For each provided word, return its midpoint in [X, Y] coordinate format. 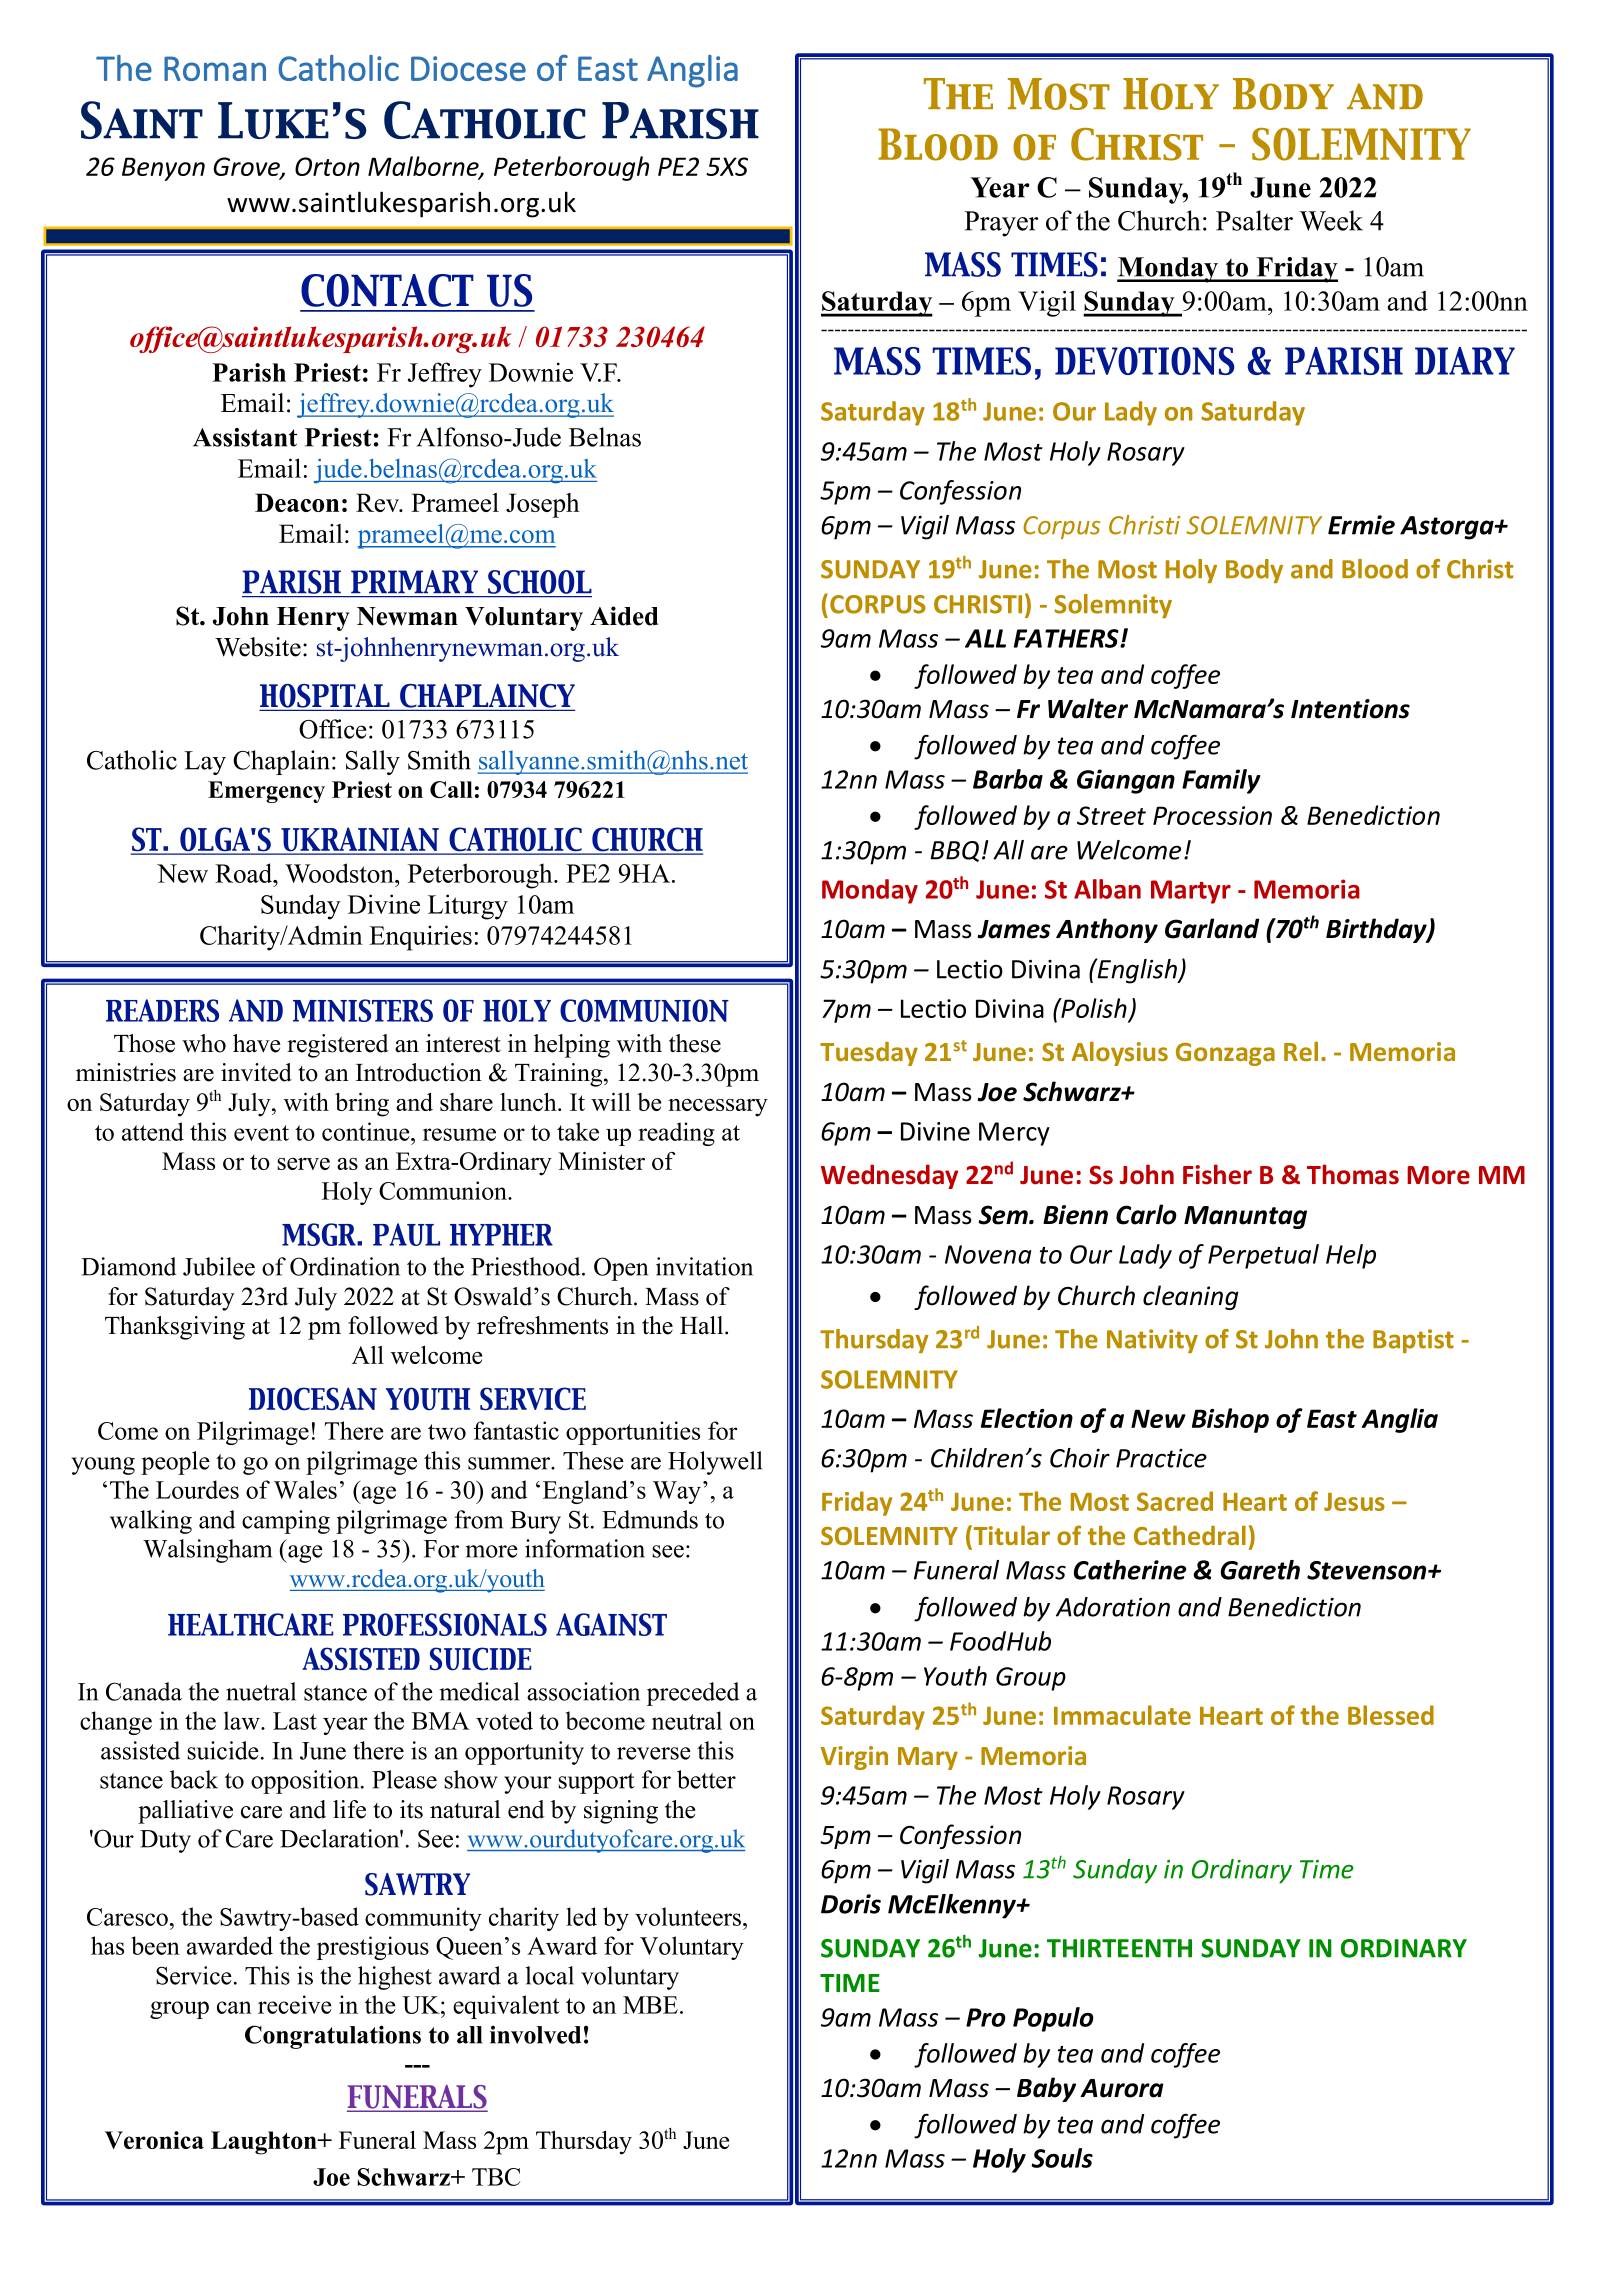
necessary [718, 1108]
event [261, 1133]
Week [1331, 220]
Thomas [1353, 1174]
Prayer [1001, 224]
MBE [650, 2005]
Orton [327, 166]
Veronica [154, 2140]
